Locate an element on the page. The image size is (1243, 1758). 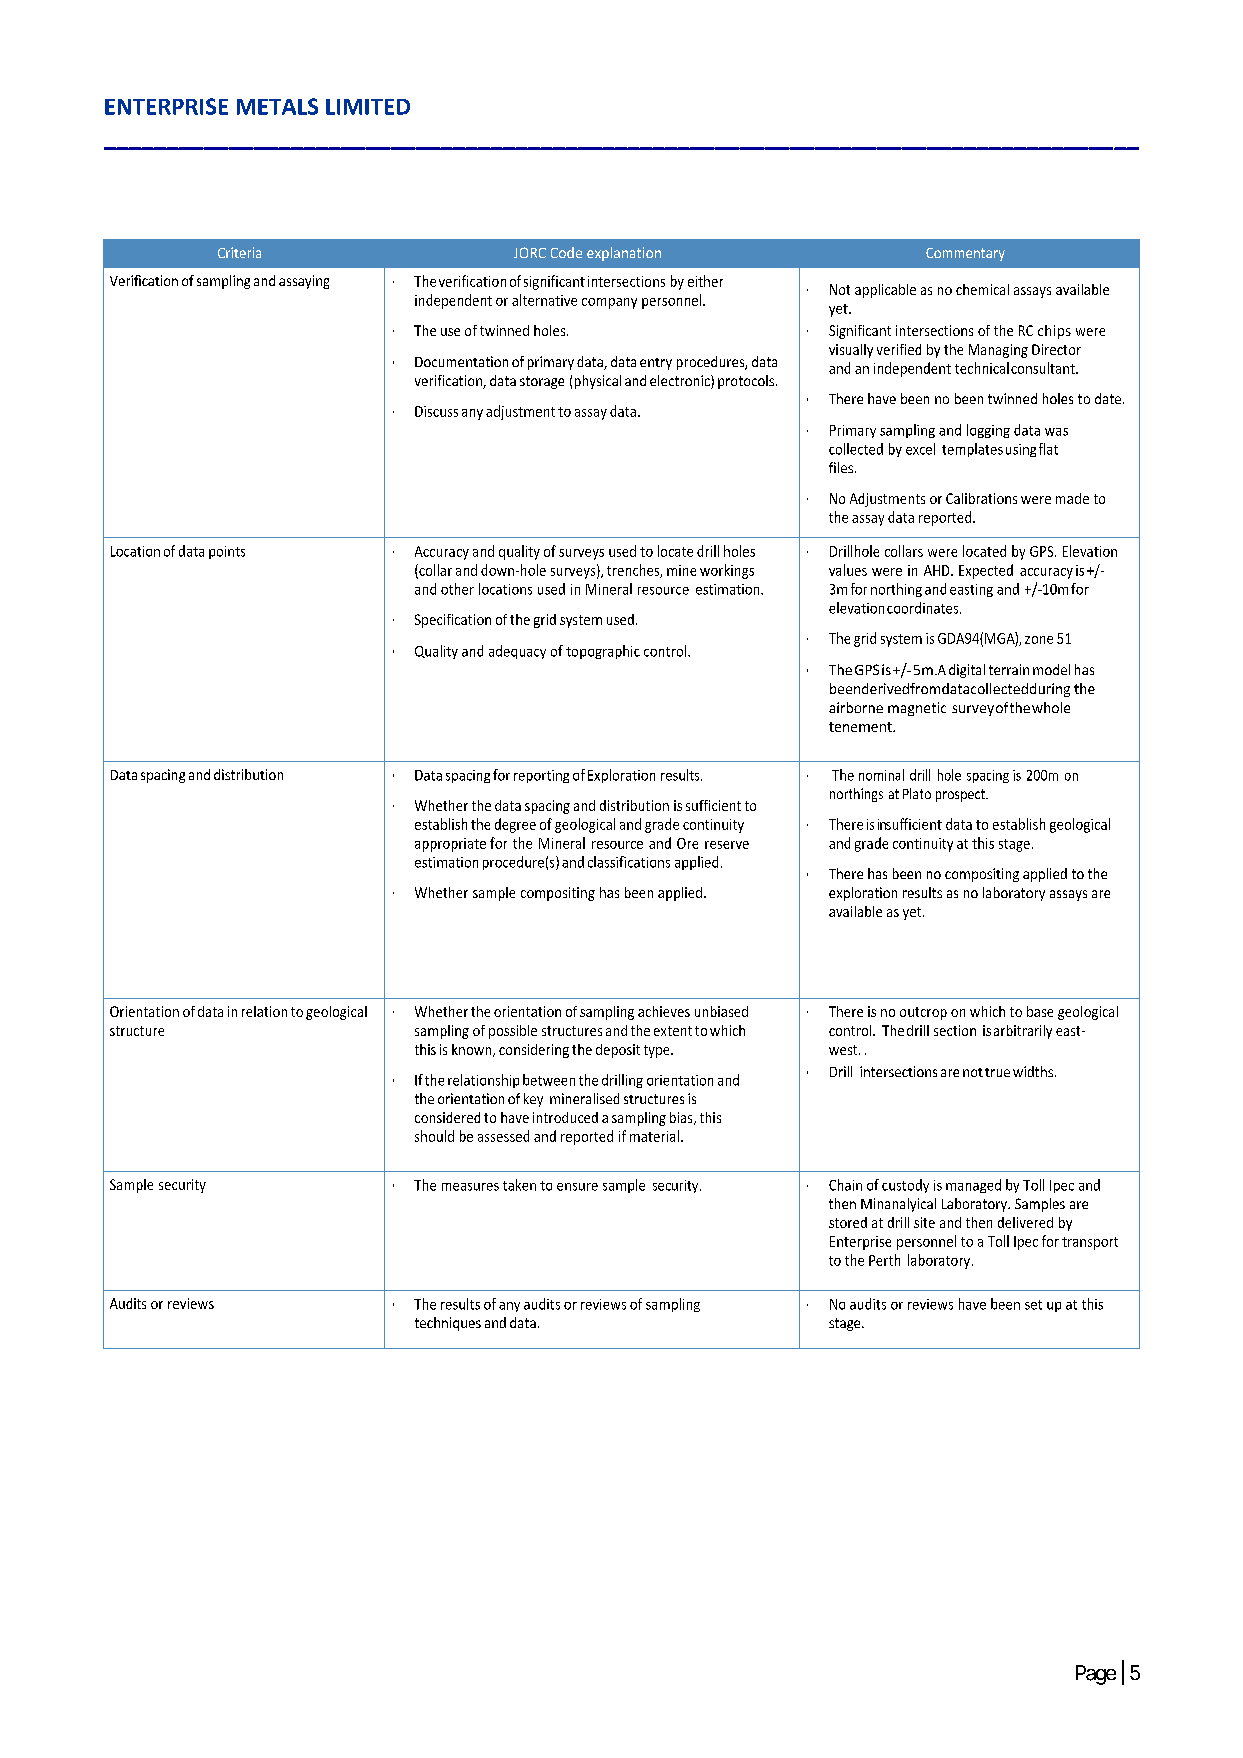
set is located at coordinates (1033, 1305).
